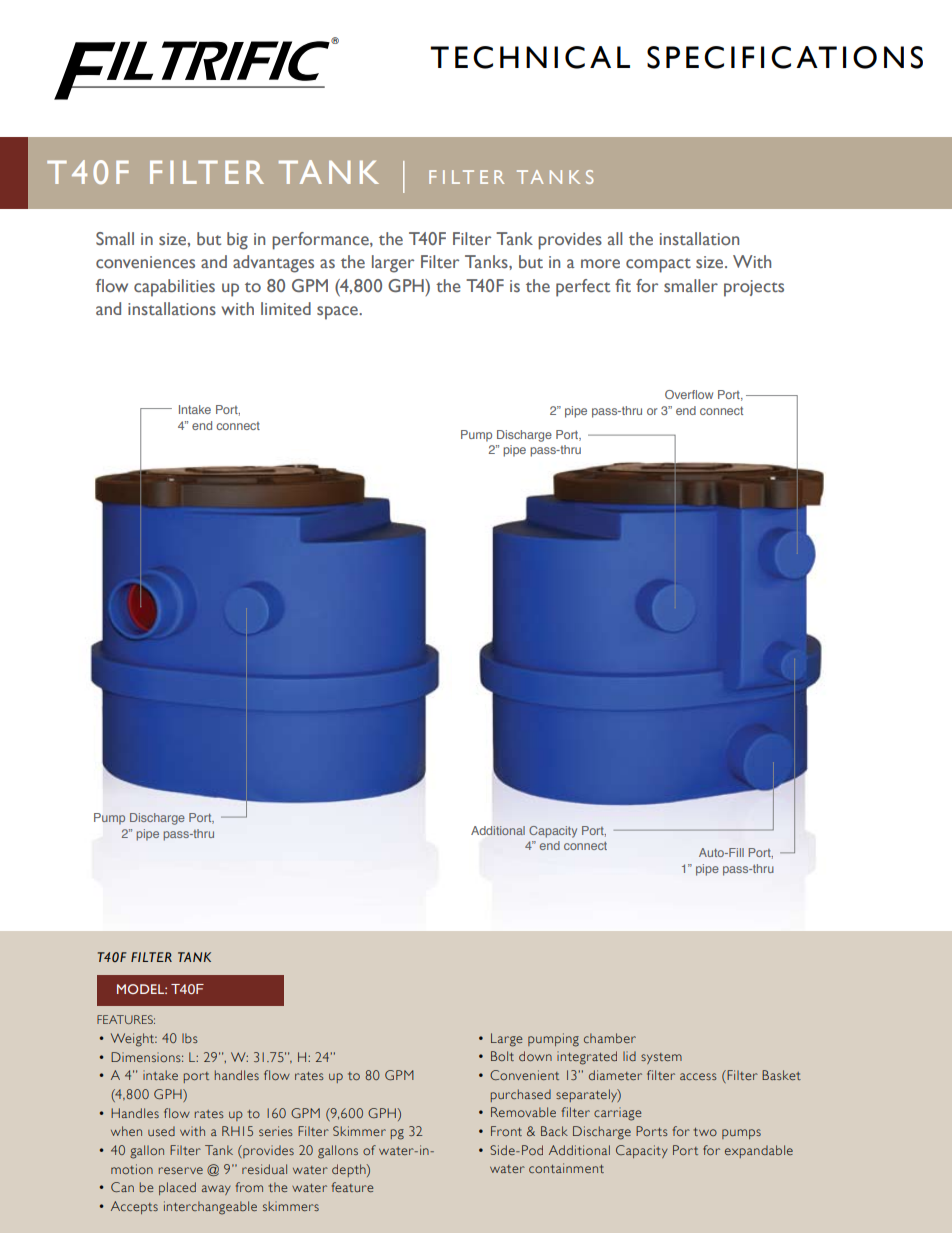 This screenshot has width=952, height=1233. I want to click on capabilities, so click(174, 288).
